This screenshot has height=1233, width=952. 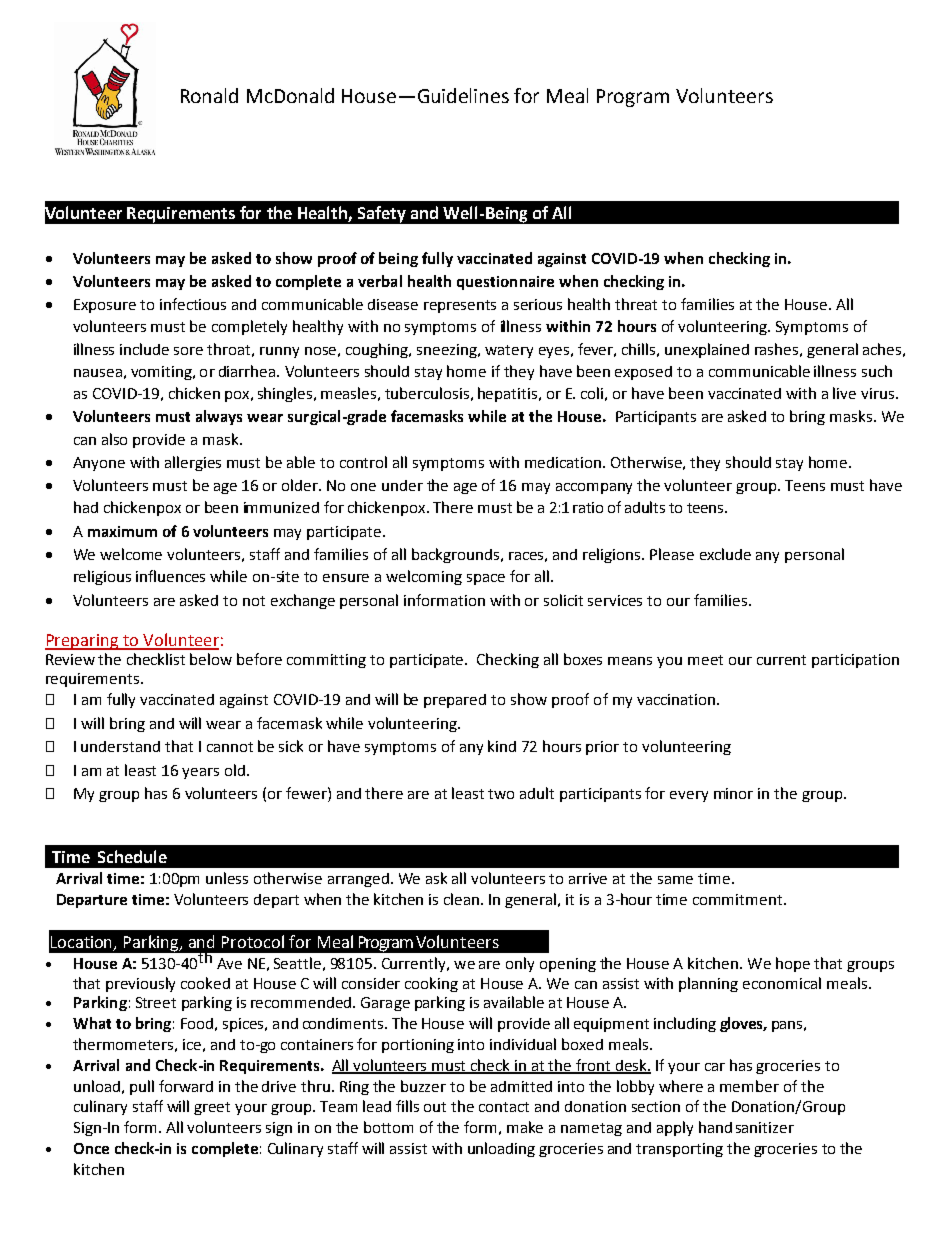 I want to click on questionnaire, so click(x=505, y=283).
